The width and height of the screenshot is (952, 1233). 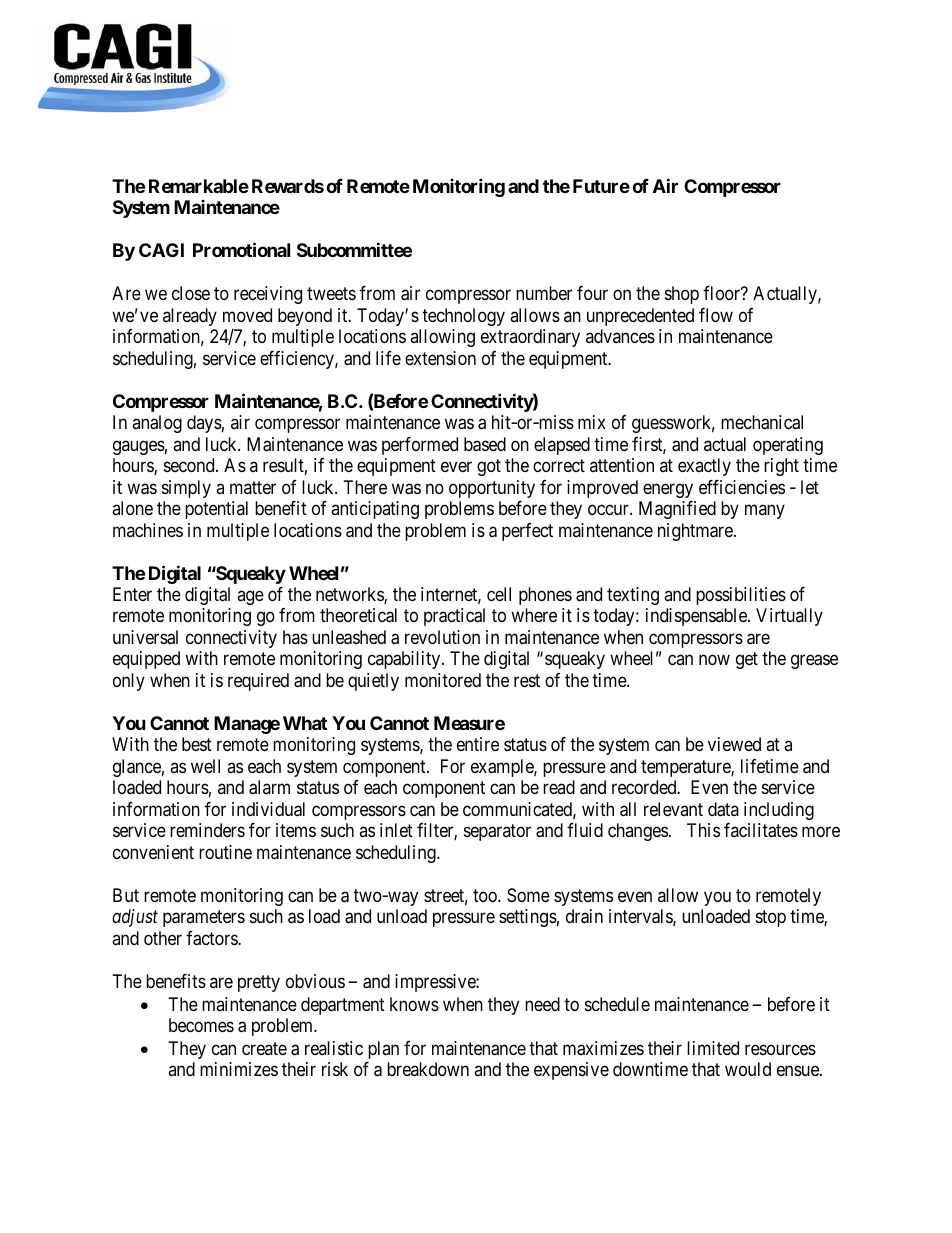 I want to click on technology, so click(x=463, y=317).
